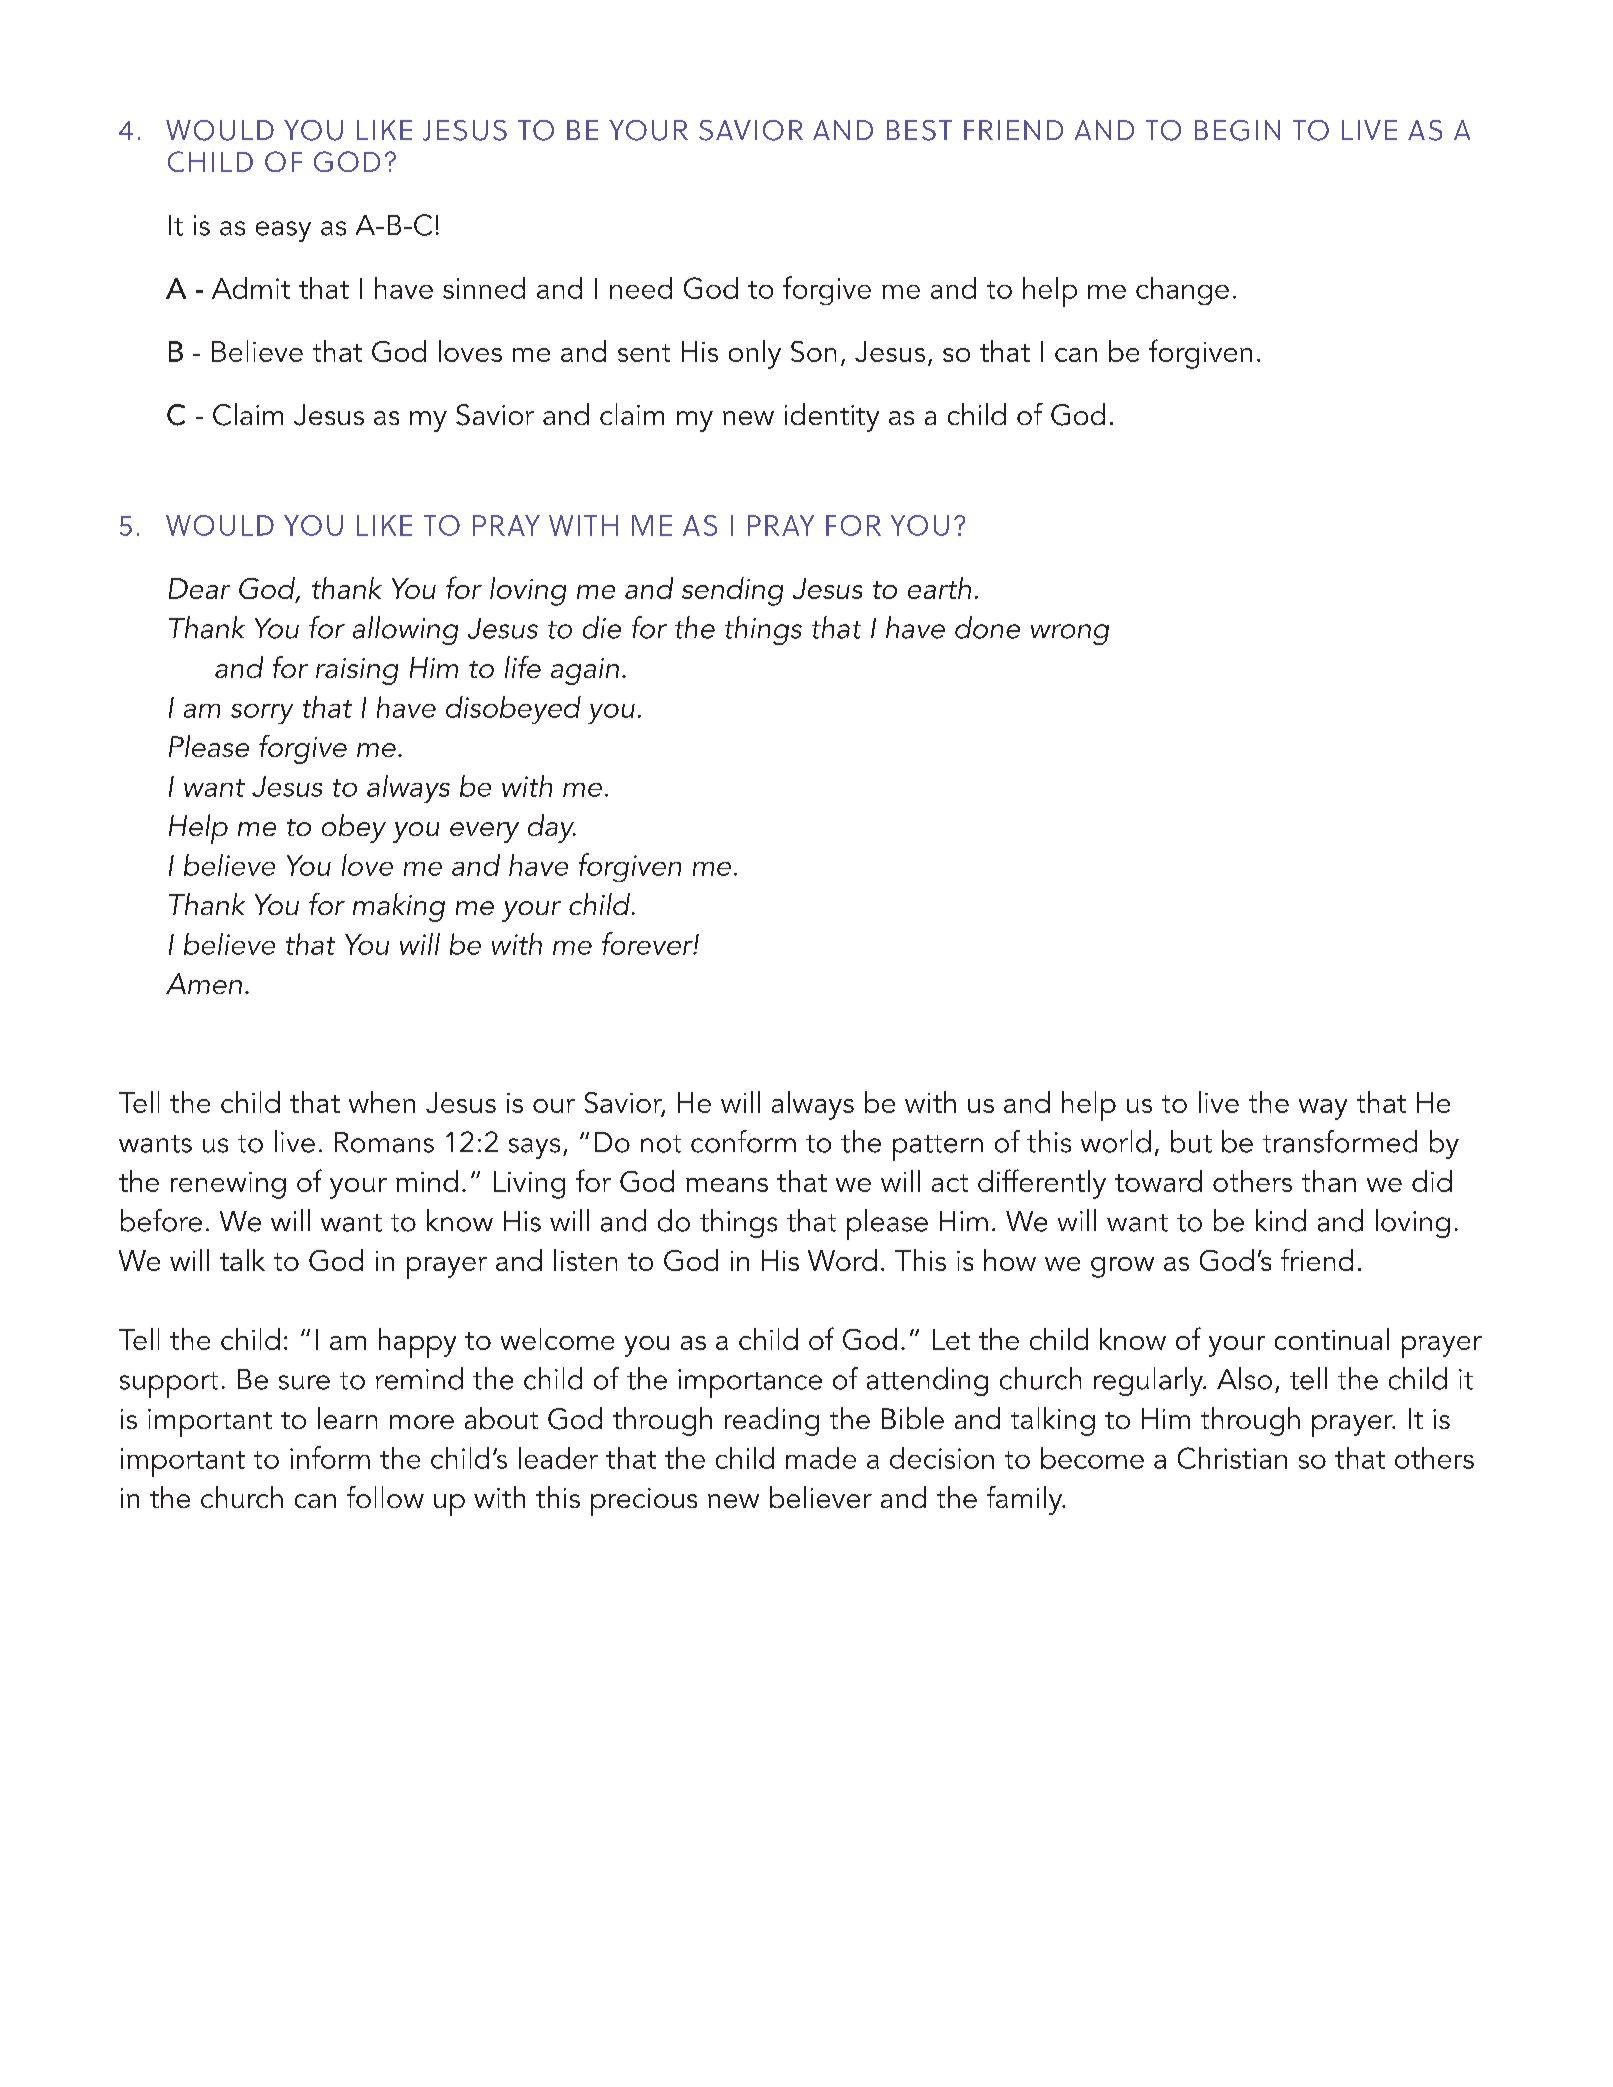 This document has width=1613, height=2087. Describe the element at coordinates (1237, 130) in the document. I see `BEGIN` at that location.
